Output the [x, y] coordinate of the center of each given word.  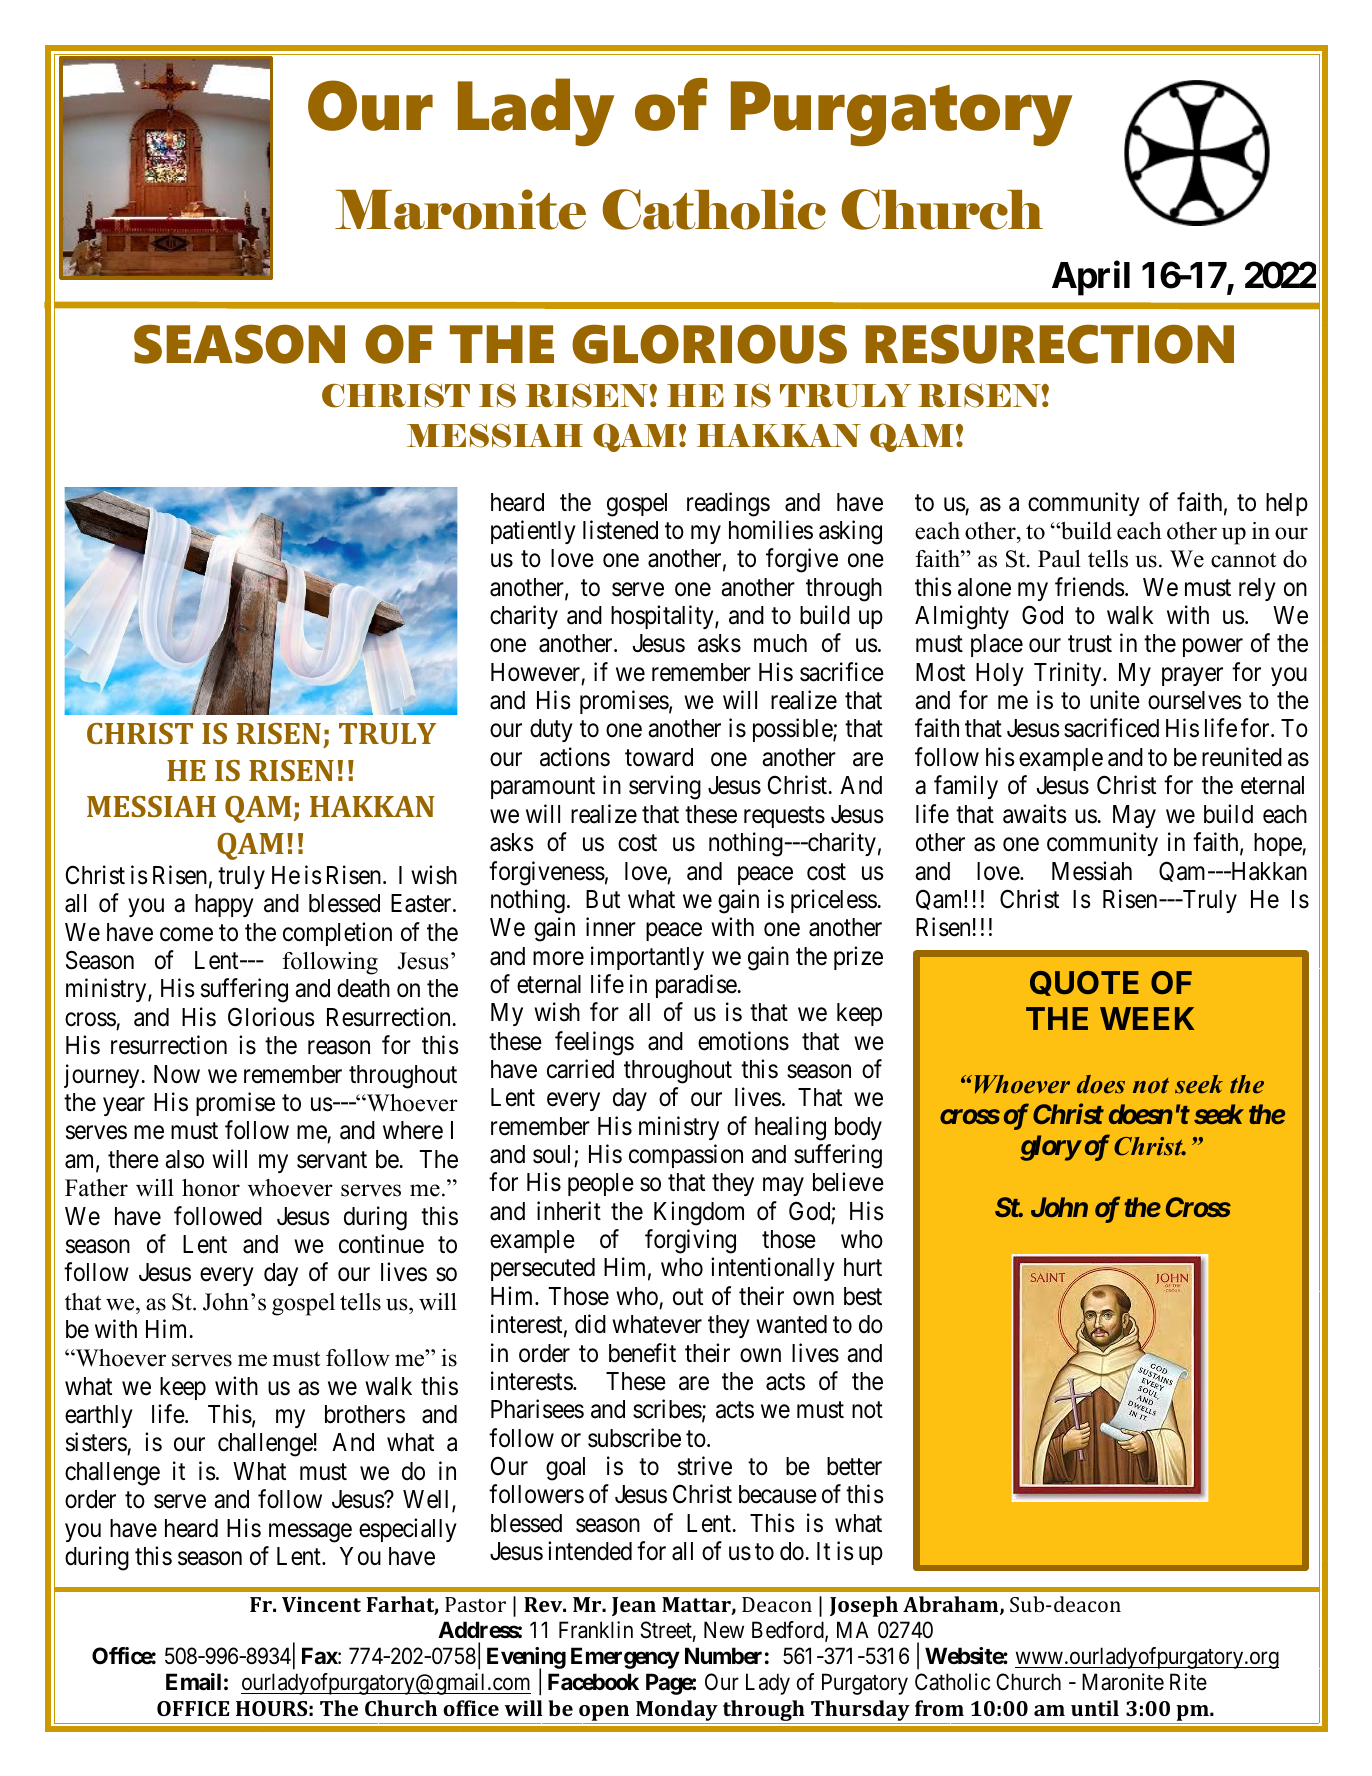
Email [193, 1682]
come [186, 935]
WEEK [1147, 1018]
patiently [533, 532]
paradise [697, 986]
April [1091, 278]
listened [620, 530]
